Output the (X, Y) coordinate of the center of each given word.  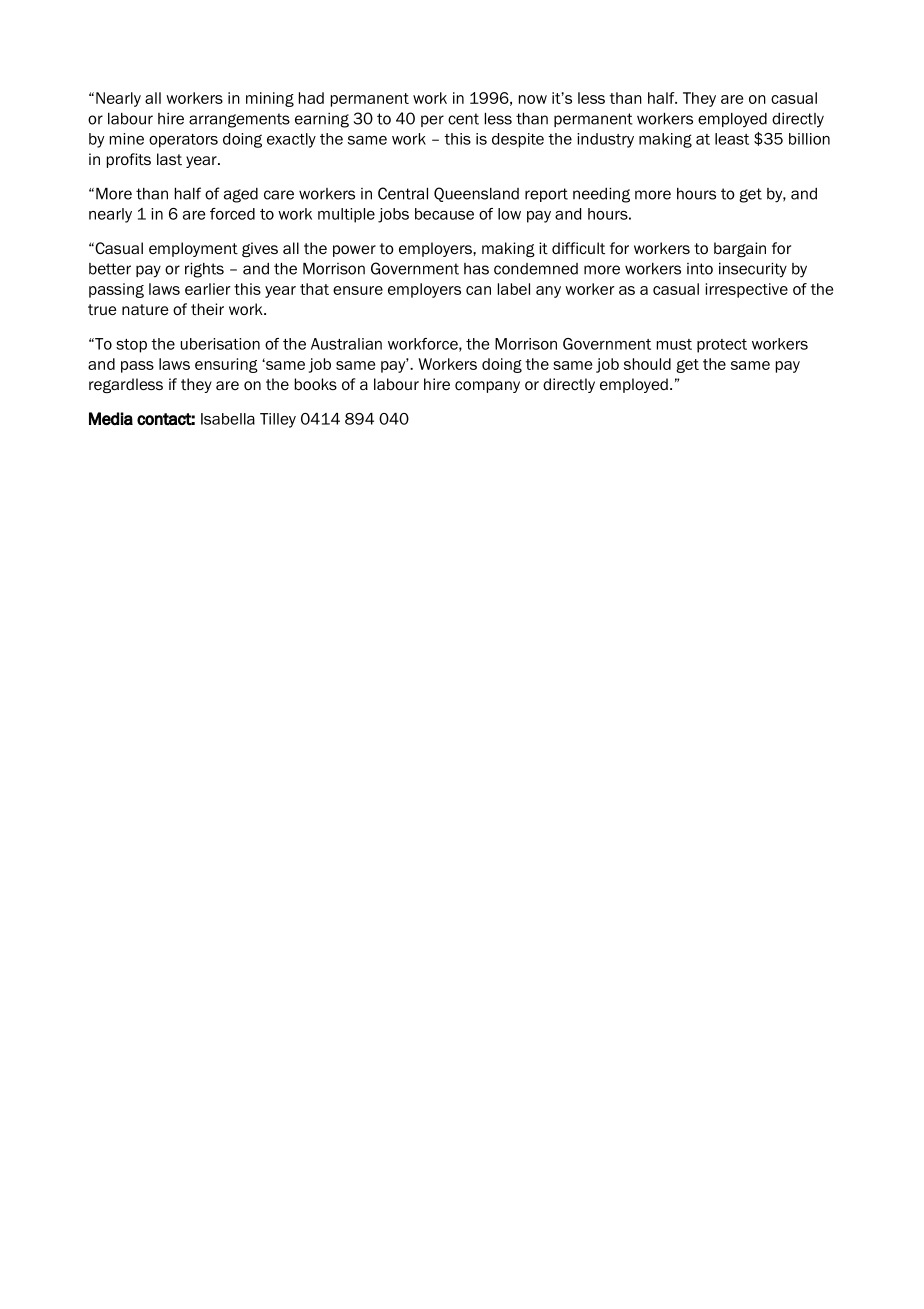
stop (131, 346)
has (476, 269)
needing (601, 195)
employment (193, 249)
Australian (346, 344)
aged (241, 195)
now (533, 99)
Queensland (476, 194)
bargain (740, 249)
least (732, 139)
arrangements (239, 120)
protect (722, 346)
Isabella (228, 419)
